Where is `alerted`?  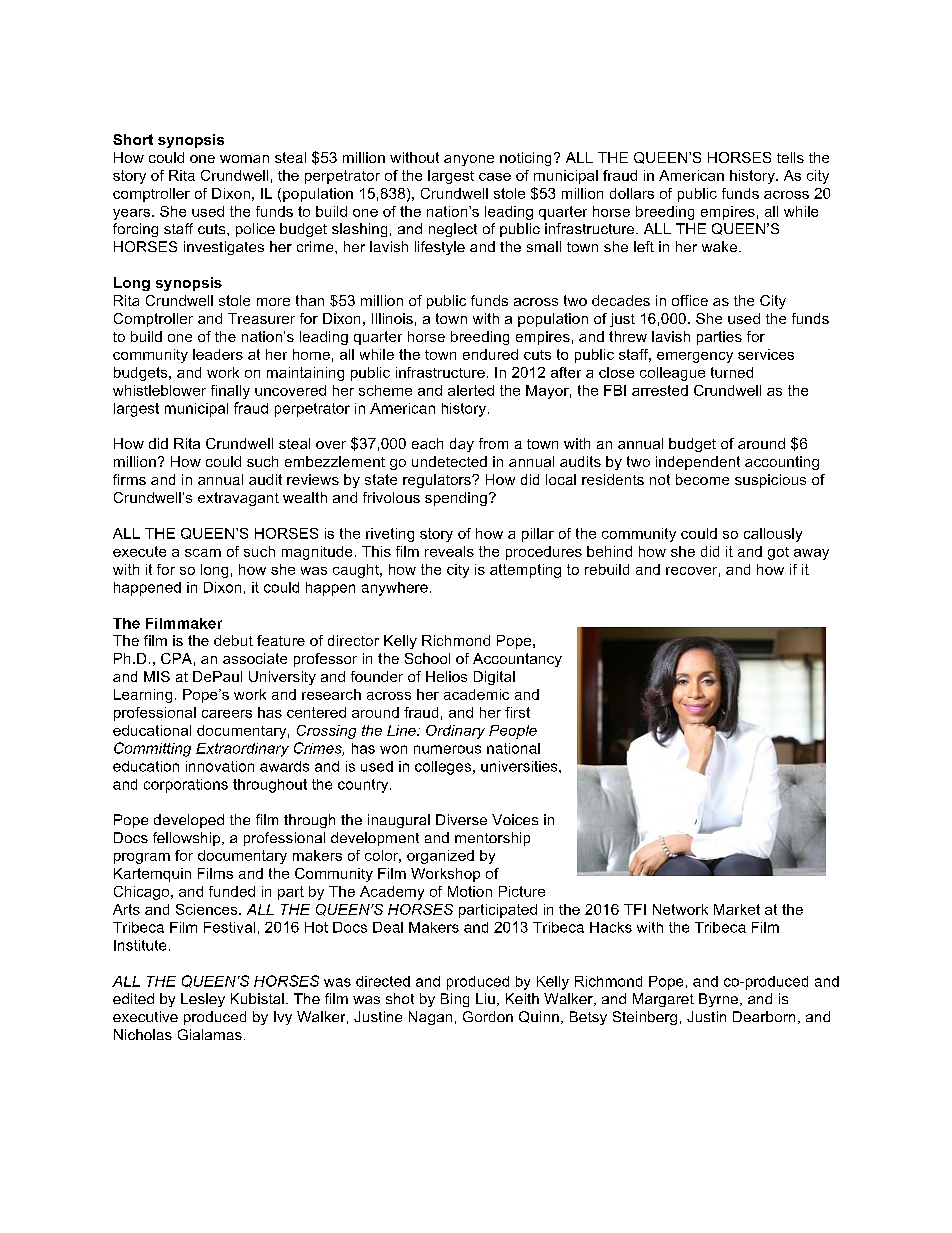 alerted is located at coordinates (471, 390).
